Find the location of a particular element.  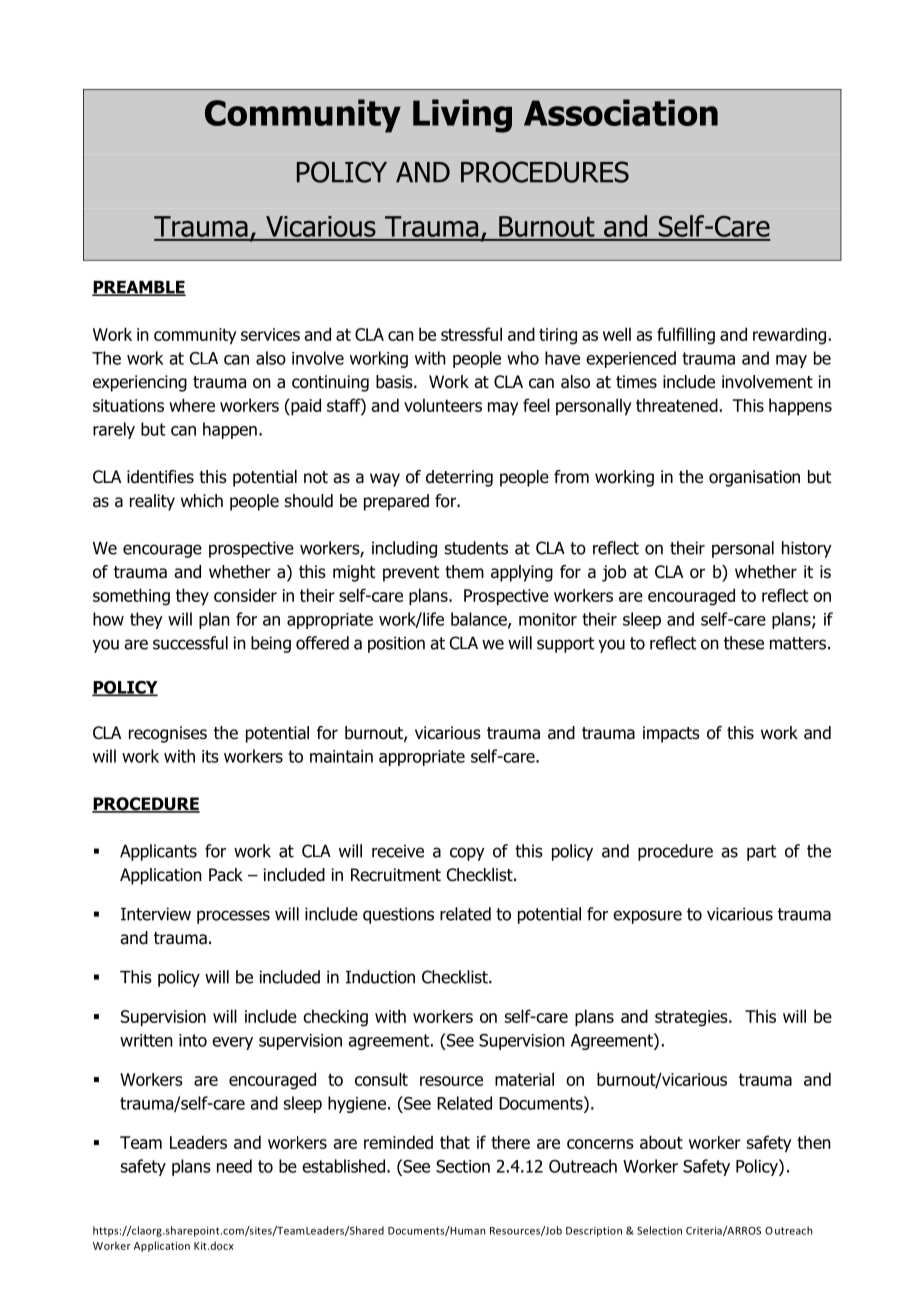

Selection is located at coordinates (659, 1230).
